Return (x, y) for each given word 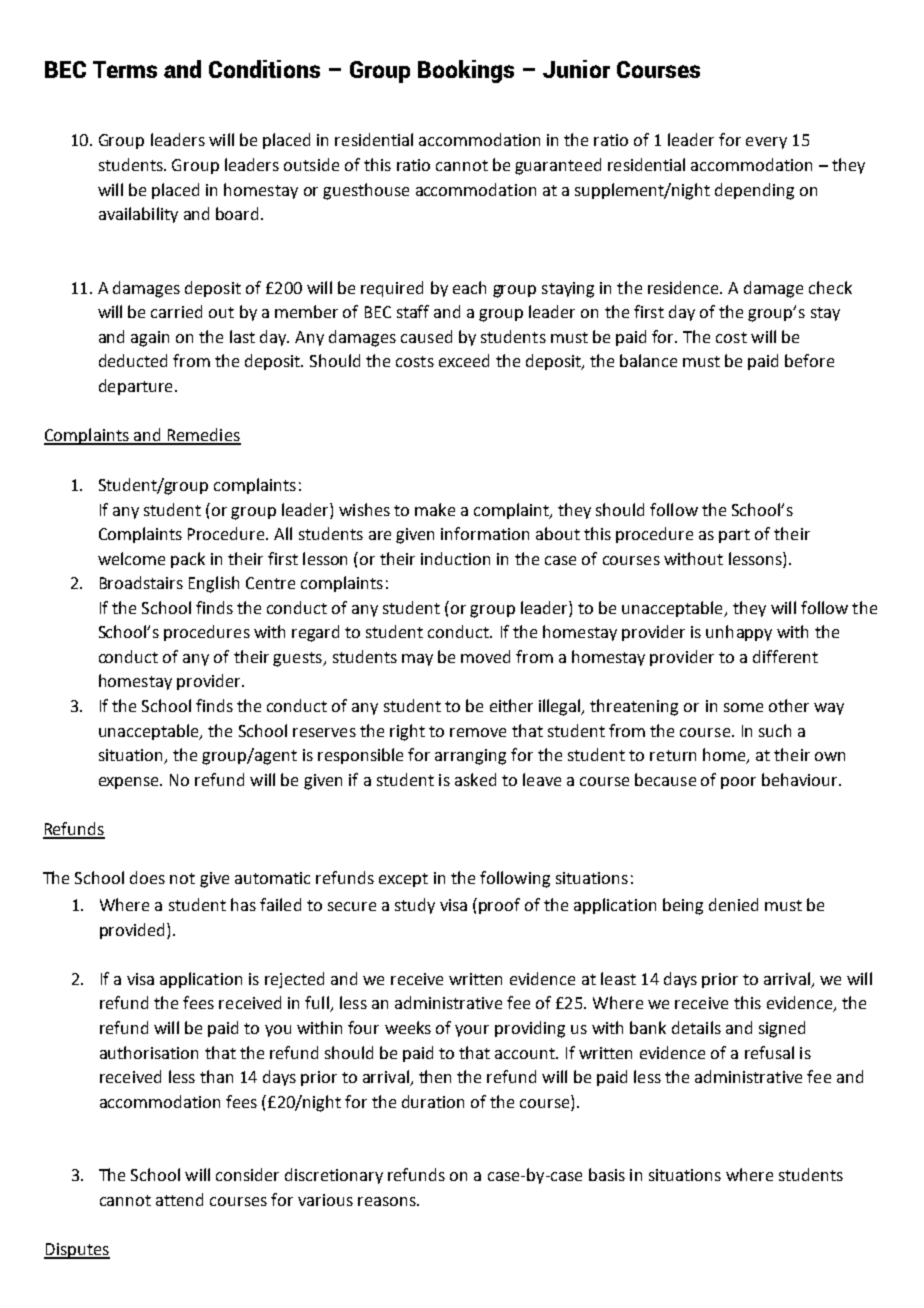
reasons (388, 1201)
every (766, 143)
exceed (464, 360)
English (214, 584)
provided (132, 931)
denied (733, 904)
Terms (125, 69)
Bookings (466, 71)
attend (179, 1199)
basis (607, 1174)
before (809, 360)
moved (485, 656)
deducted (133, 360)
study (415, 906)
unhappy (739, 633)
